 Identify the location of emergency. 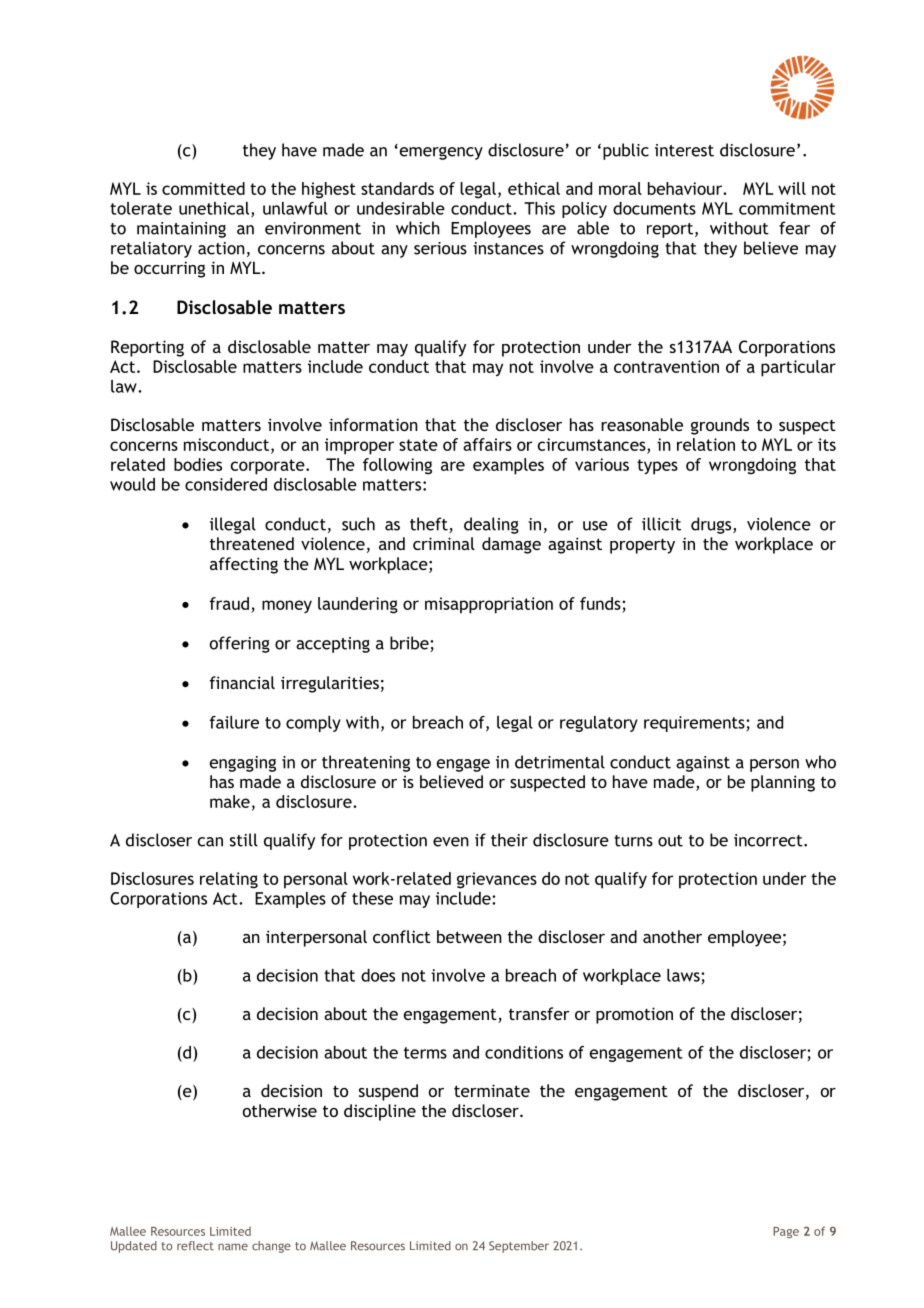
(440, 152).
